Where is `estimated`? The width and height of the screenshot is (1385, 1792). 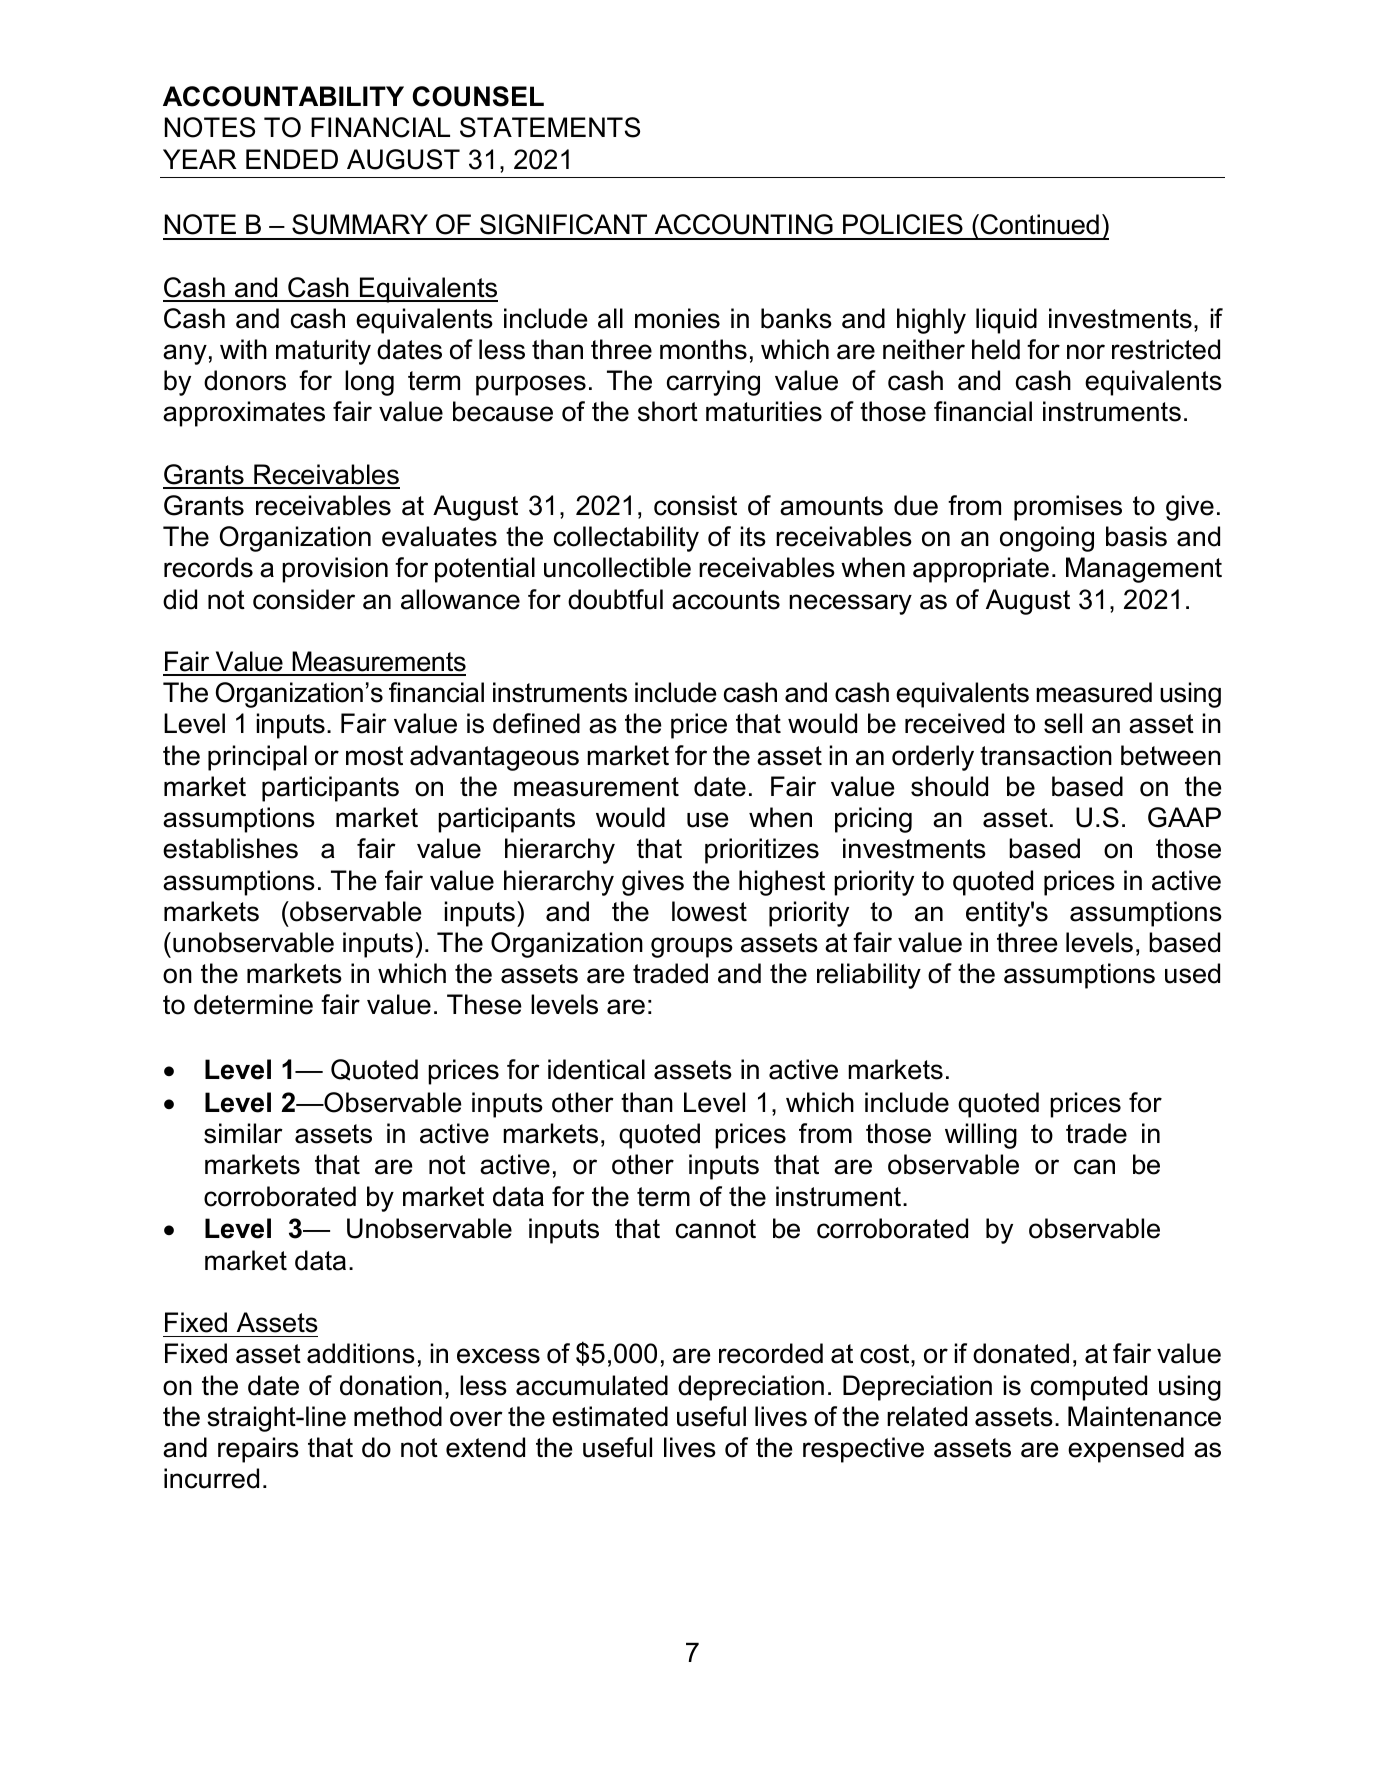
estimated is located at coordinates (610, 1416).
